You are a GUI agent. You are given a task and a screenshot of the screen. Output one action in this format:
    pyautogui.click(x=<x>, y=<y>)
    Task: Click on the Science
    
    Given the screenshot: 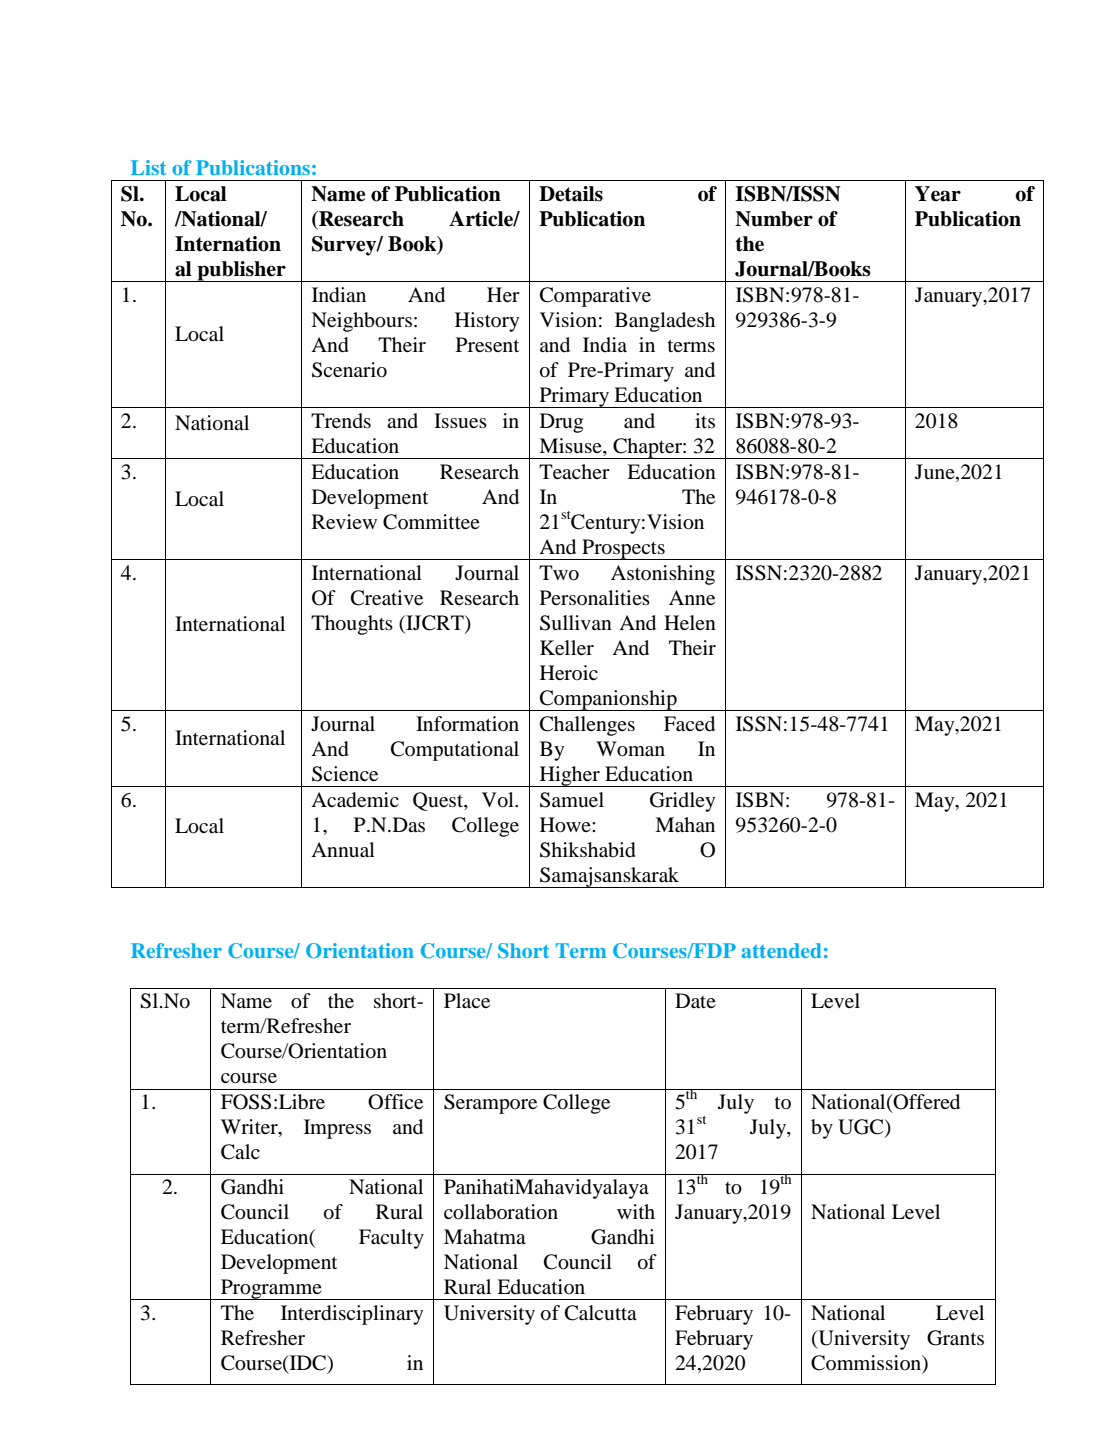 What is the action you would take?
    pyautogui.click(x=345, y=774)
